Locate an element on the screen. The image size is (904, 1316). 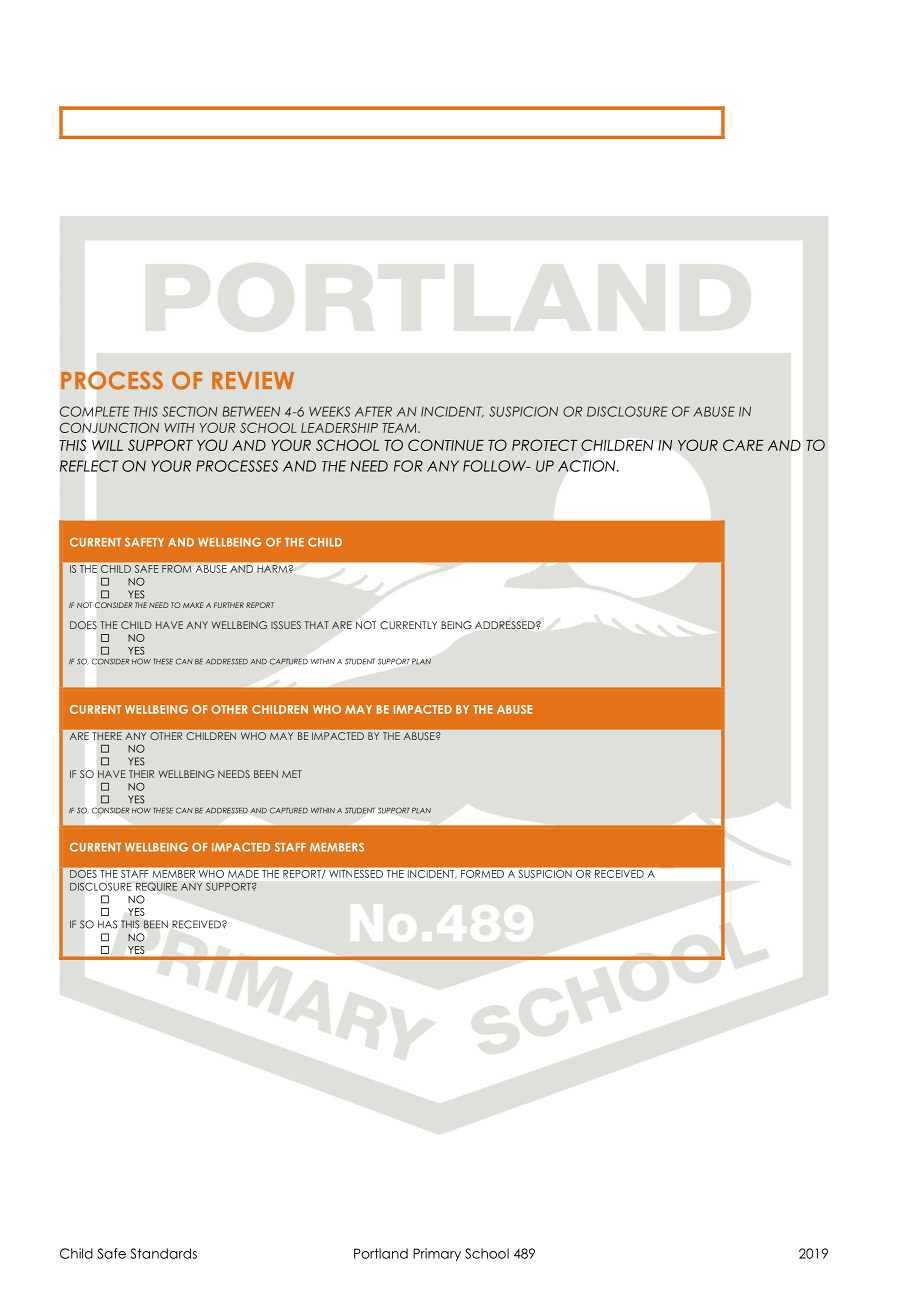
CARE is located at coordinates (743, 445).
